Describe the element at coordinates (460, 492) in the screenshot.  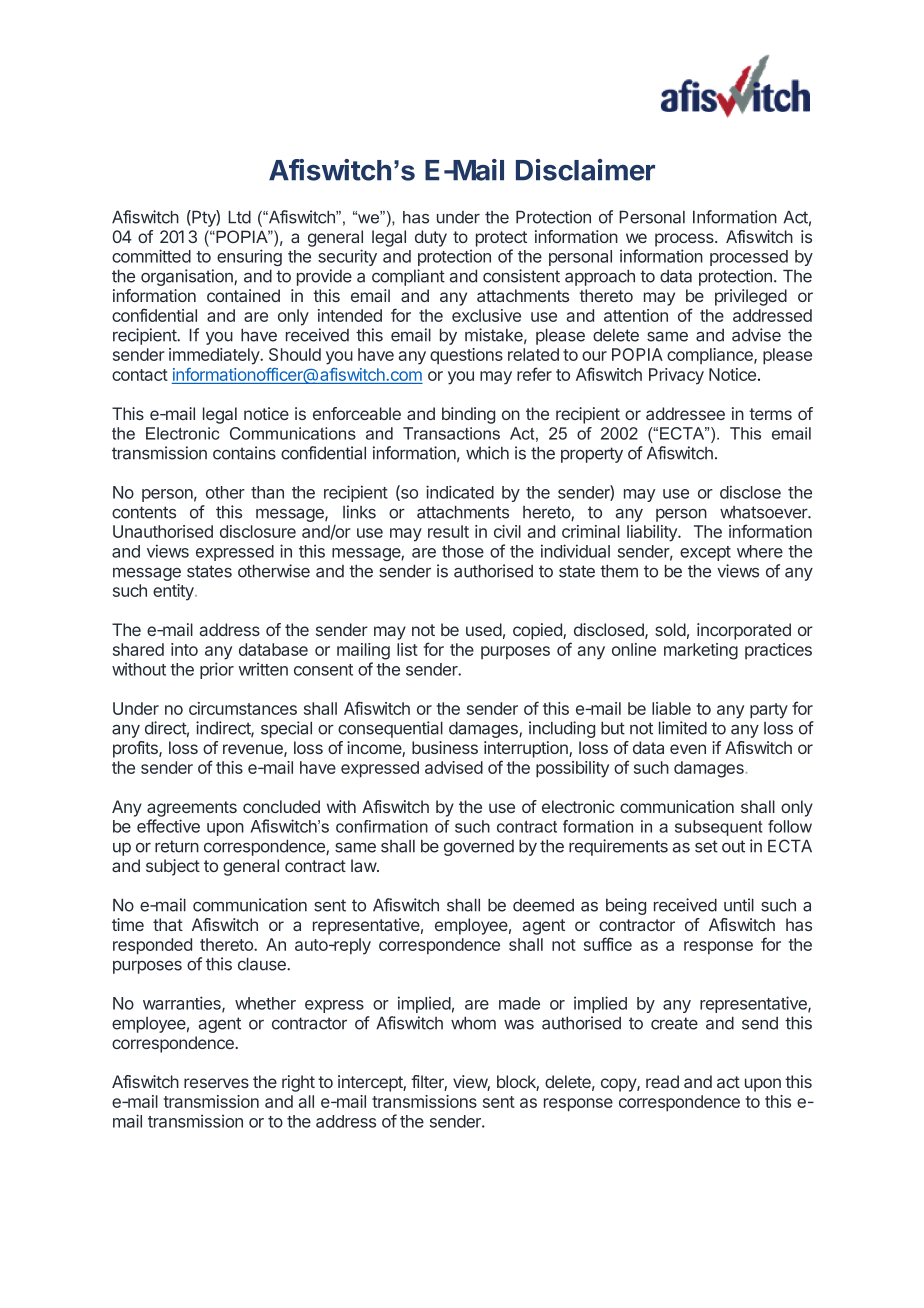
I see `indicated` at that location.
